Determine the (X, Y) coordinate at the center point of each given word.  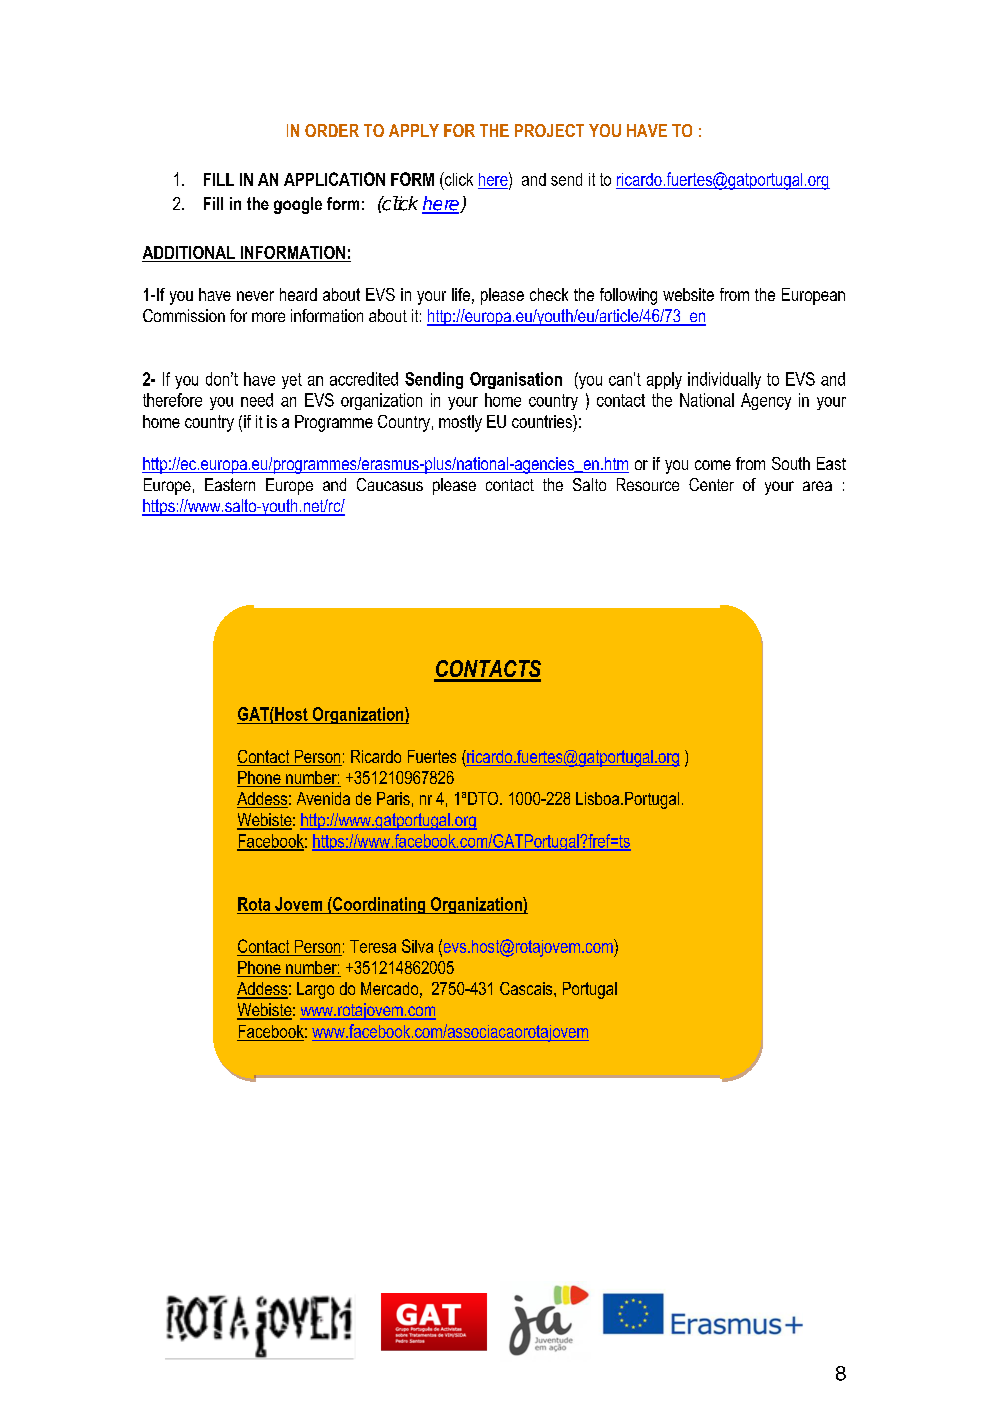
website (688, 294)
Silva (417, 946)
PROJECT (549, 130)
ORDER (332, 130)
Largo (315, 990)
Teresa (373, 946)
